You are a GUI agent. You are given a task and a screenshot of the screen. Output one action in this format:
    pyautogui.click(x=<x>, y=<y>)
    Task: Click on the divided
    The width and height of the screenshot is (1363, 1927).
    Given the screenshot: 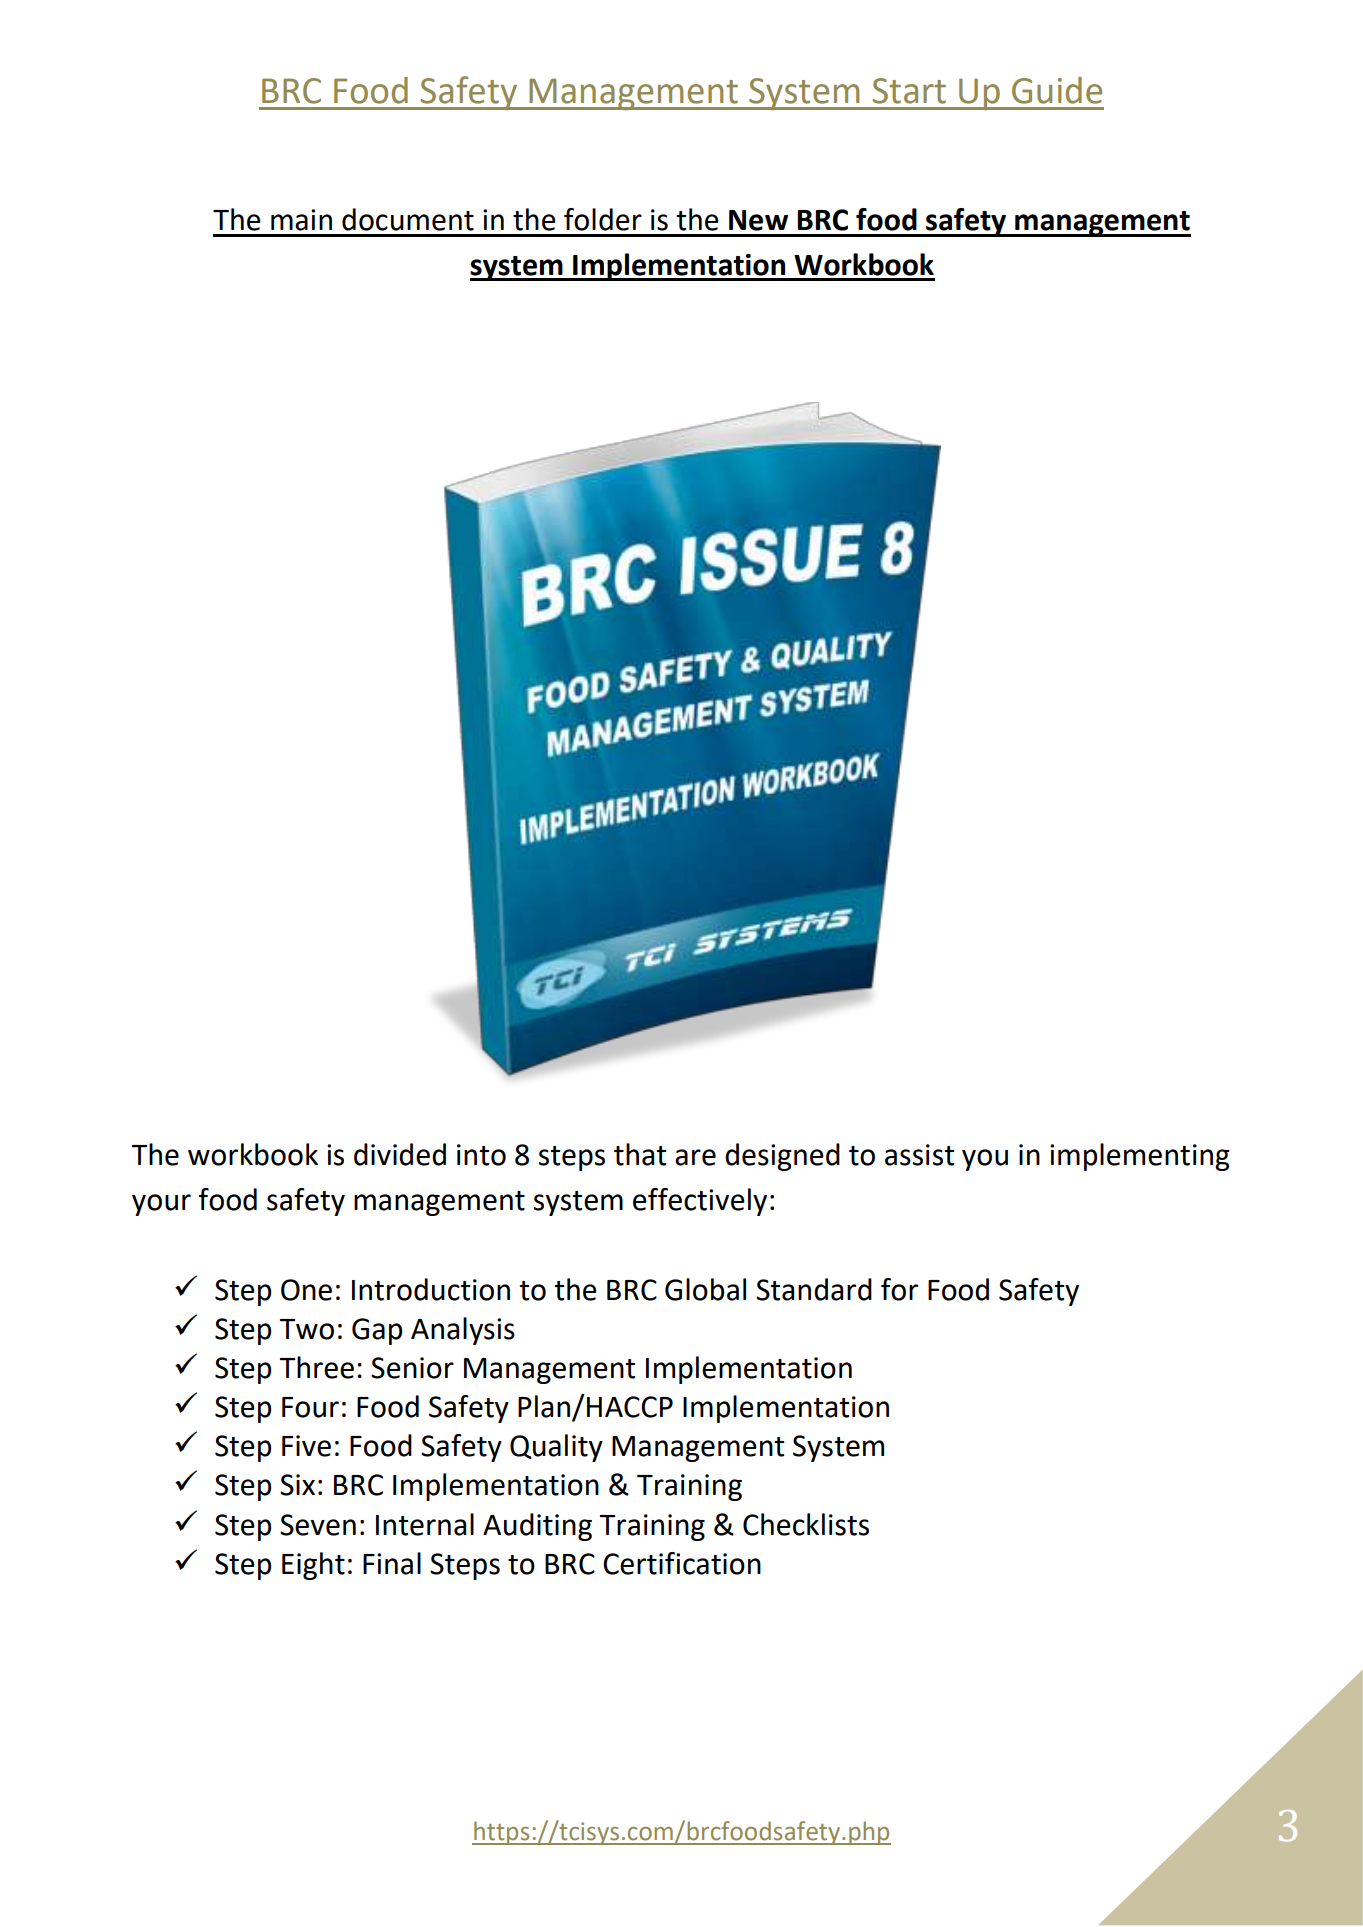 What is the action you would take?
    pyautogui.click(x=400, y=1154)
